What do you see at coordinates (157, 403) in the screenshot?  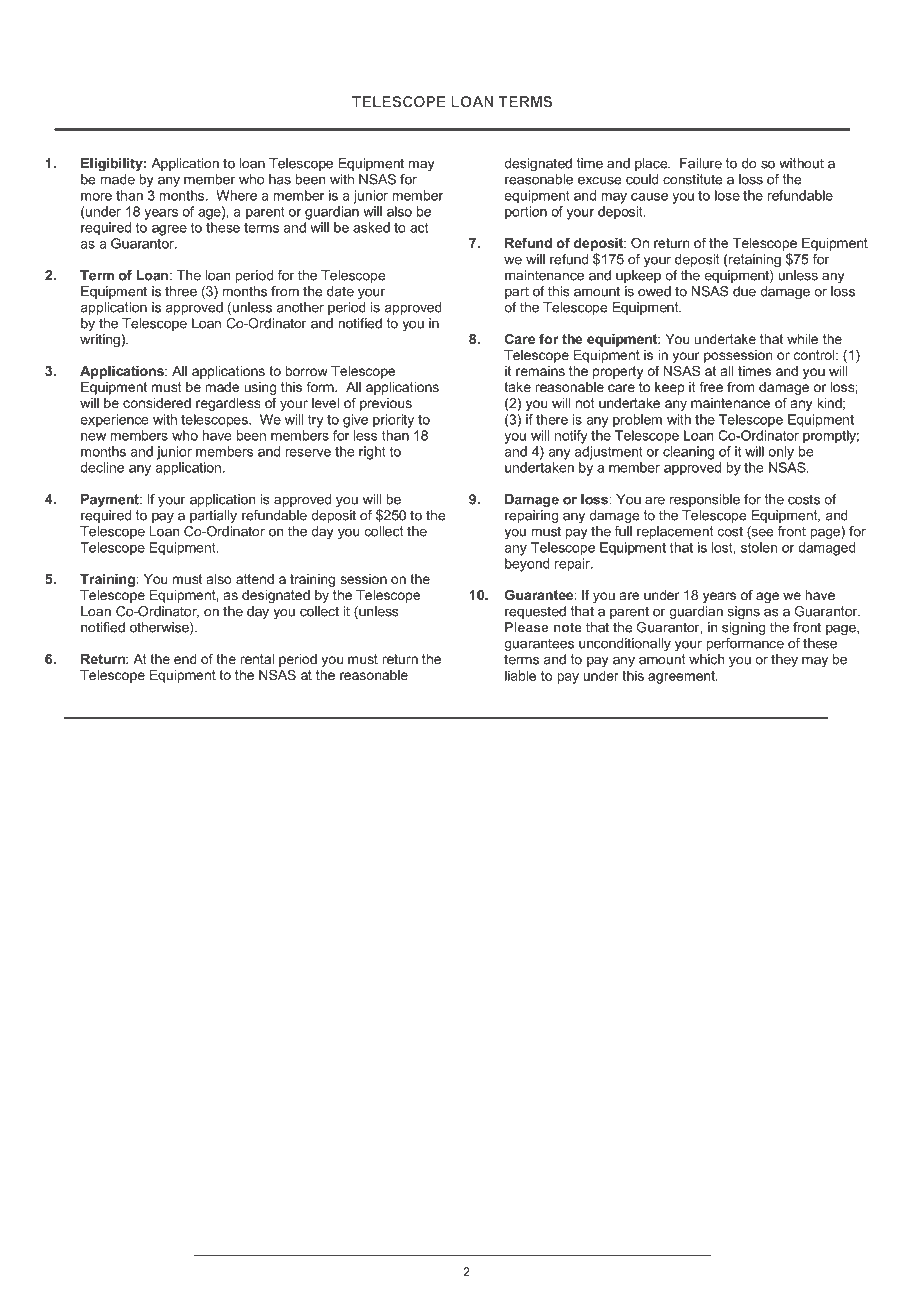 I see `considered` at bounding box center [157, 403].
